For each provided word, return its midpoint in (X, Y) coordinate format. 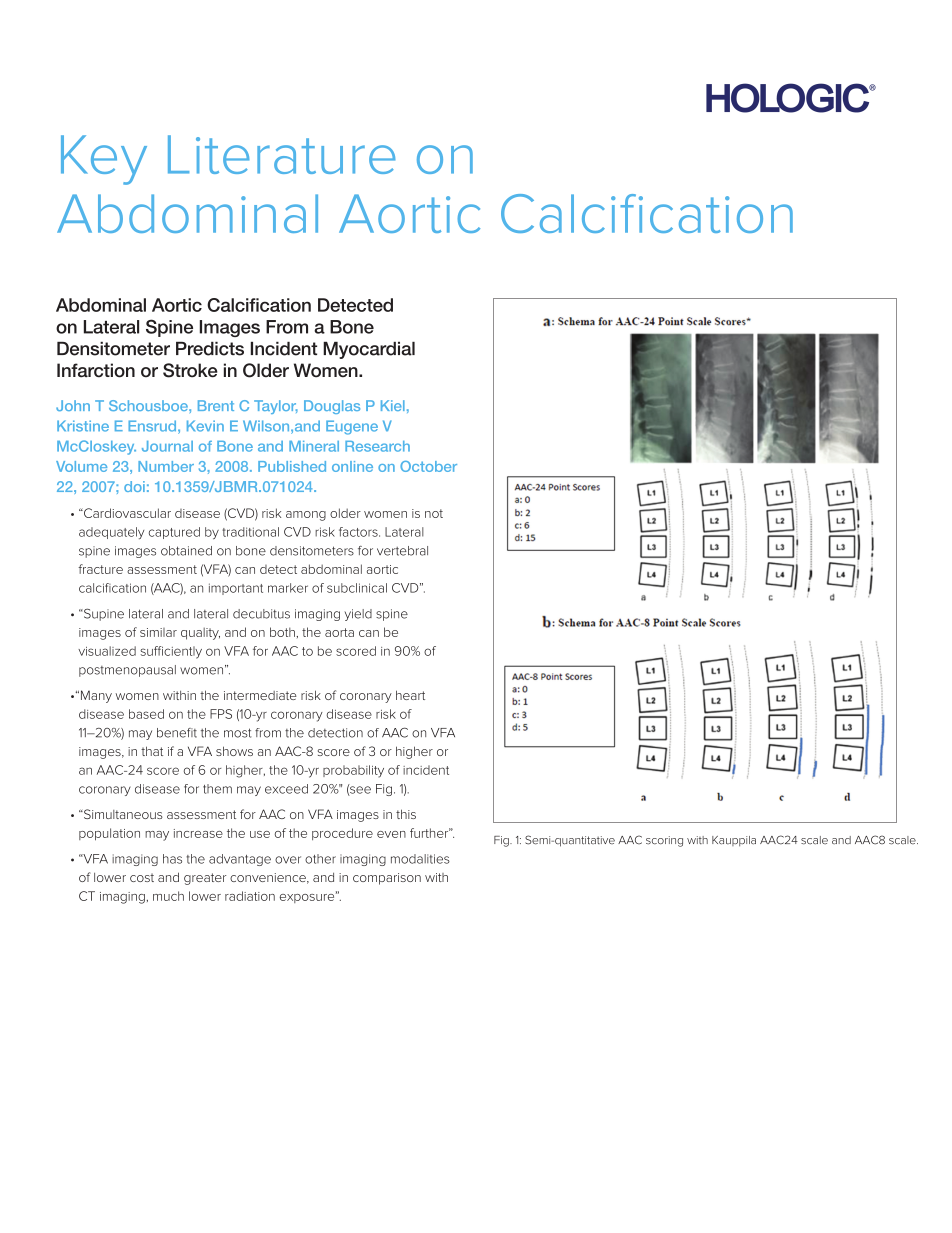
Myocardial (369, 350)
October (428, 466)
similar (158, 632)
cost (142, 877)
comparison (387, 879)
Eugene (352, 427)
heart (410, 695)
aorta (339, 632)
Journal (167, 446)
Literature (282, 154)
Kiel (393, 405)
